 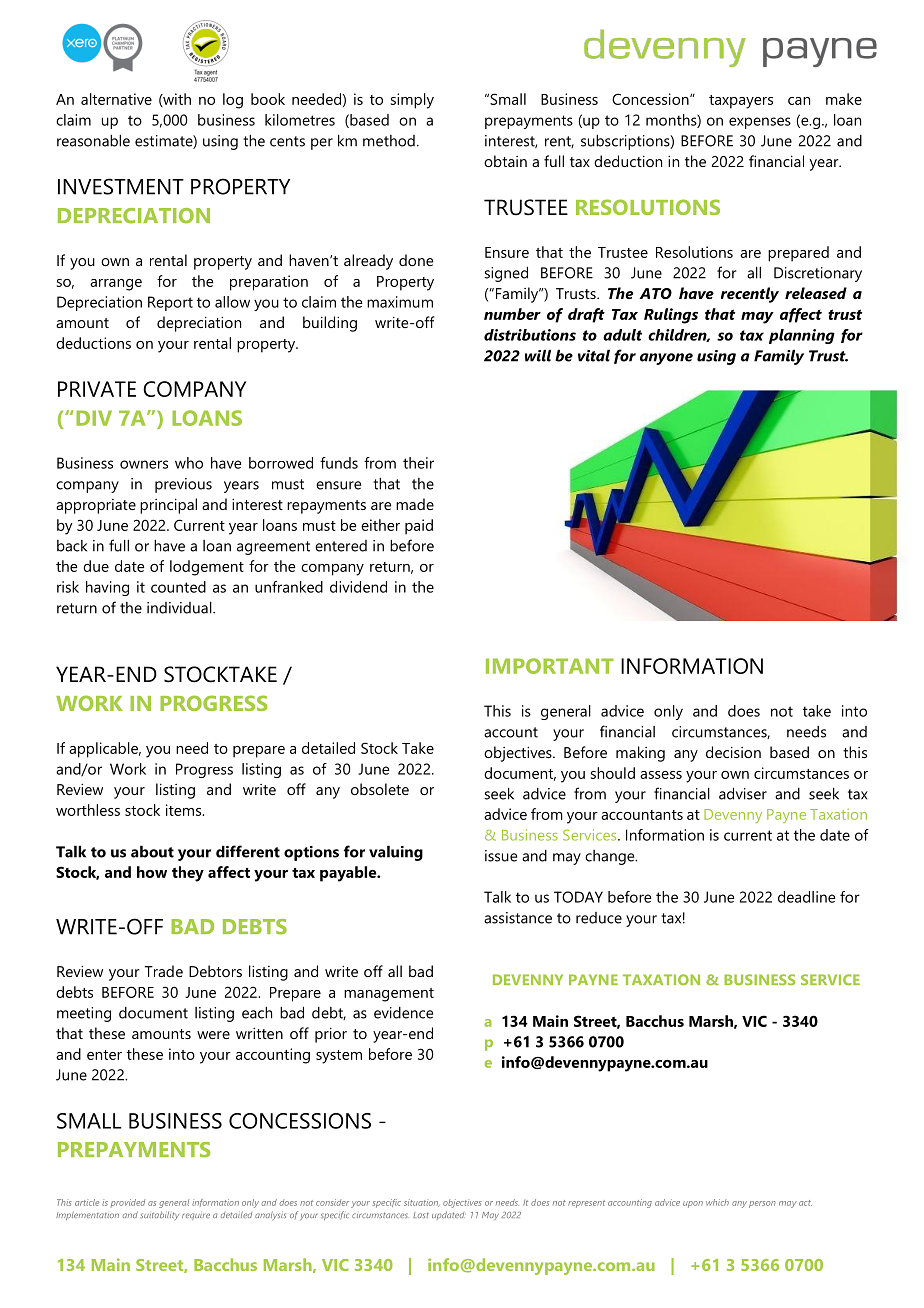 I want to click on person, so click(x=762, y=1204).
